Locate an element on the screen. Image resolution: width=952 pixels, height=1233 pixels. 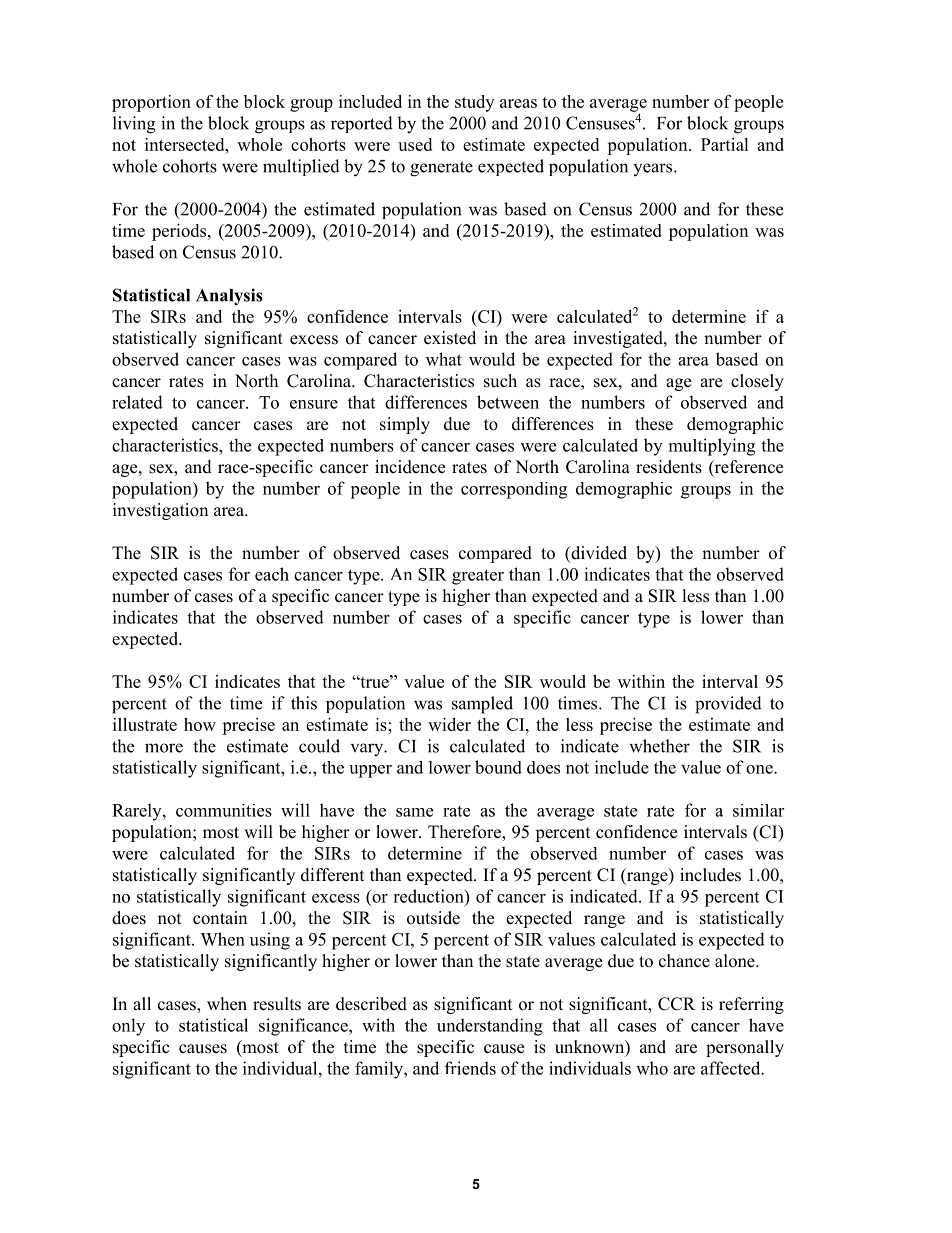
residents is located at coordinates (669, 467).
